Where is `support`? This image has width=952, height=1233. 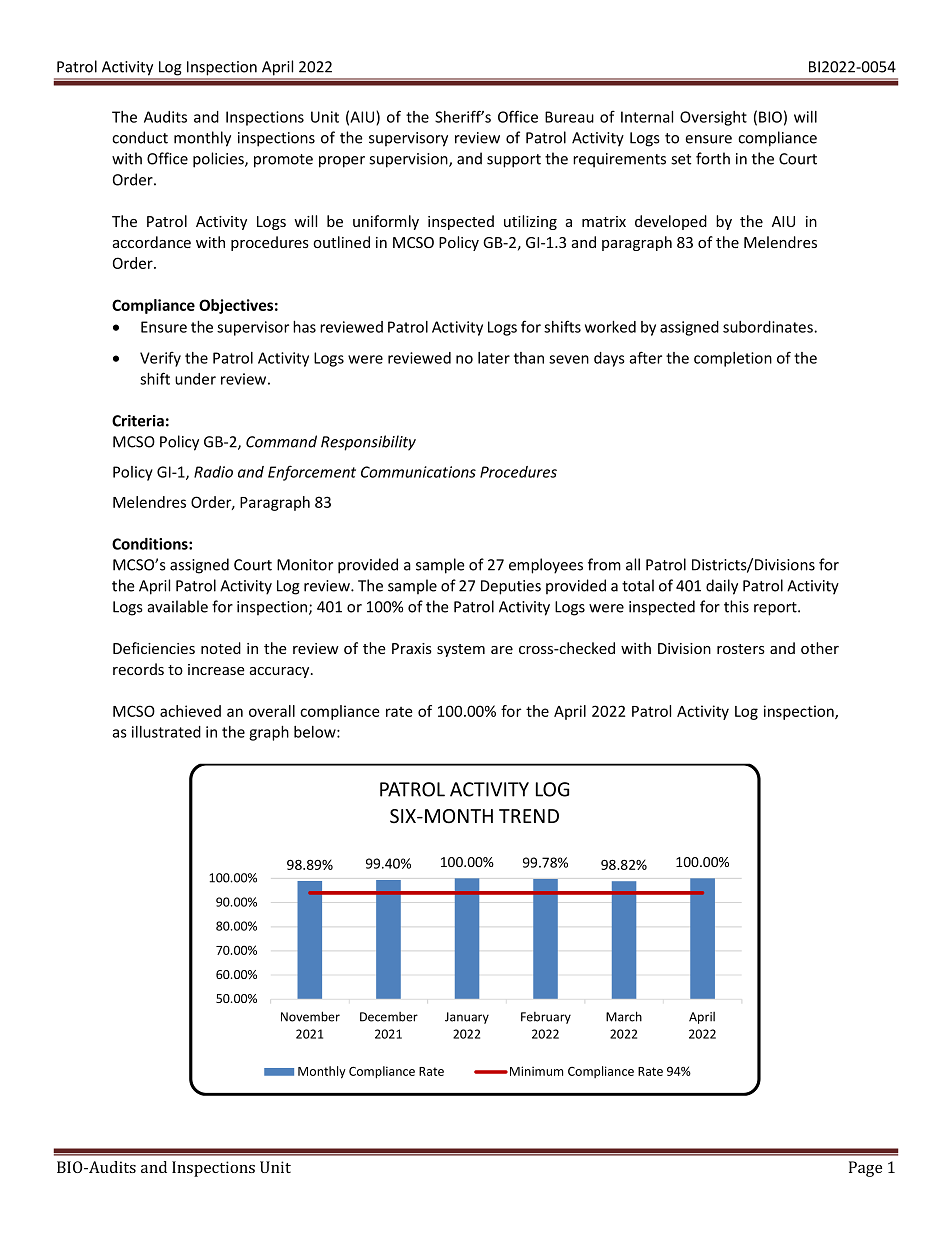
support is located at coordinates (514, 161).
